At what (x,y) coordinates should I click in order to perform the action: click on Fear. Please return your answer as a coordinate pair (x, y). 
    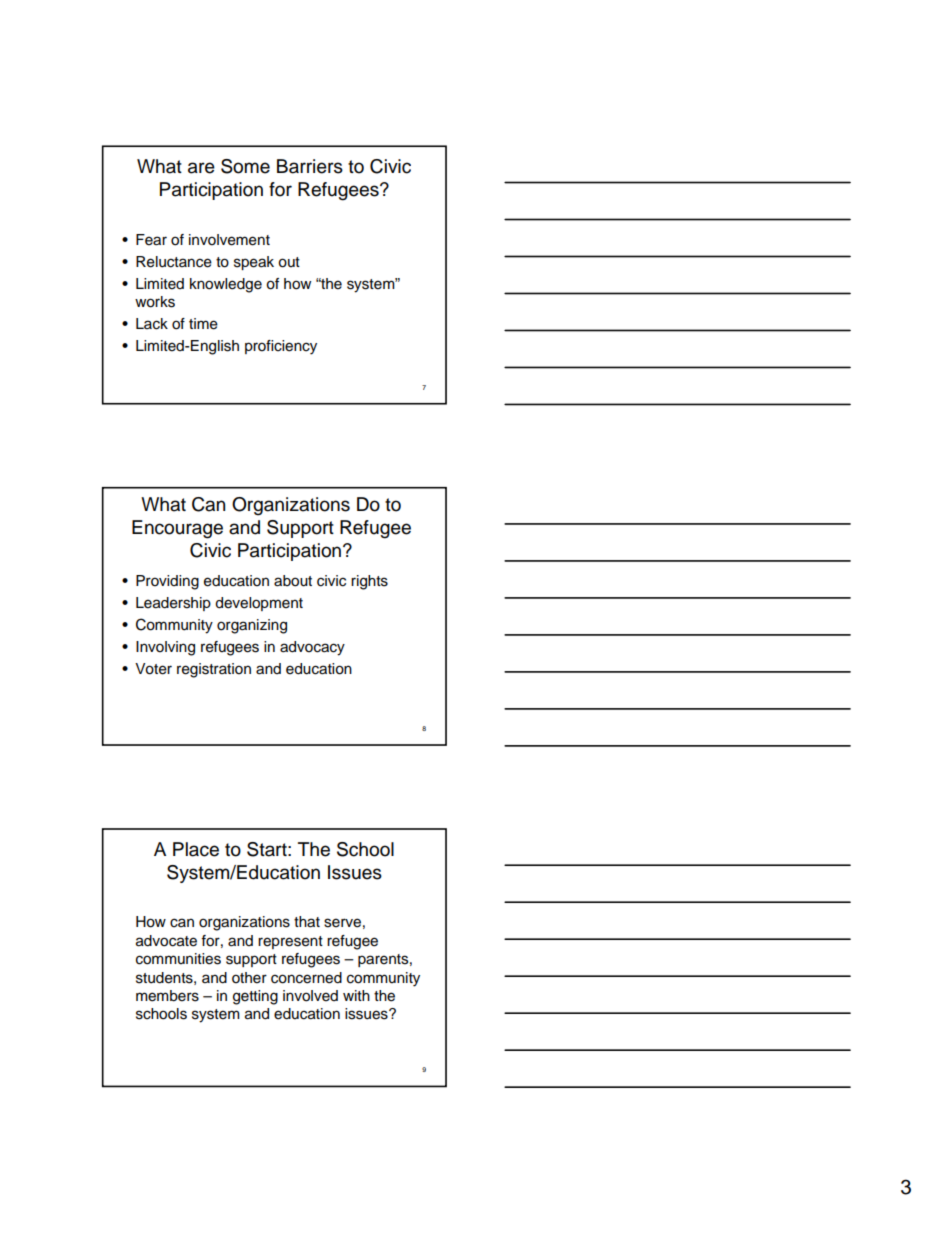
    Looking at the image, I should click on (151, 240).
